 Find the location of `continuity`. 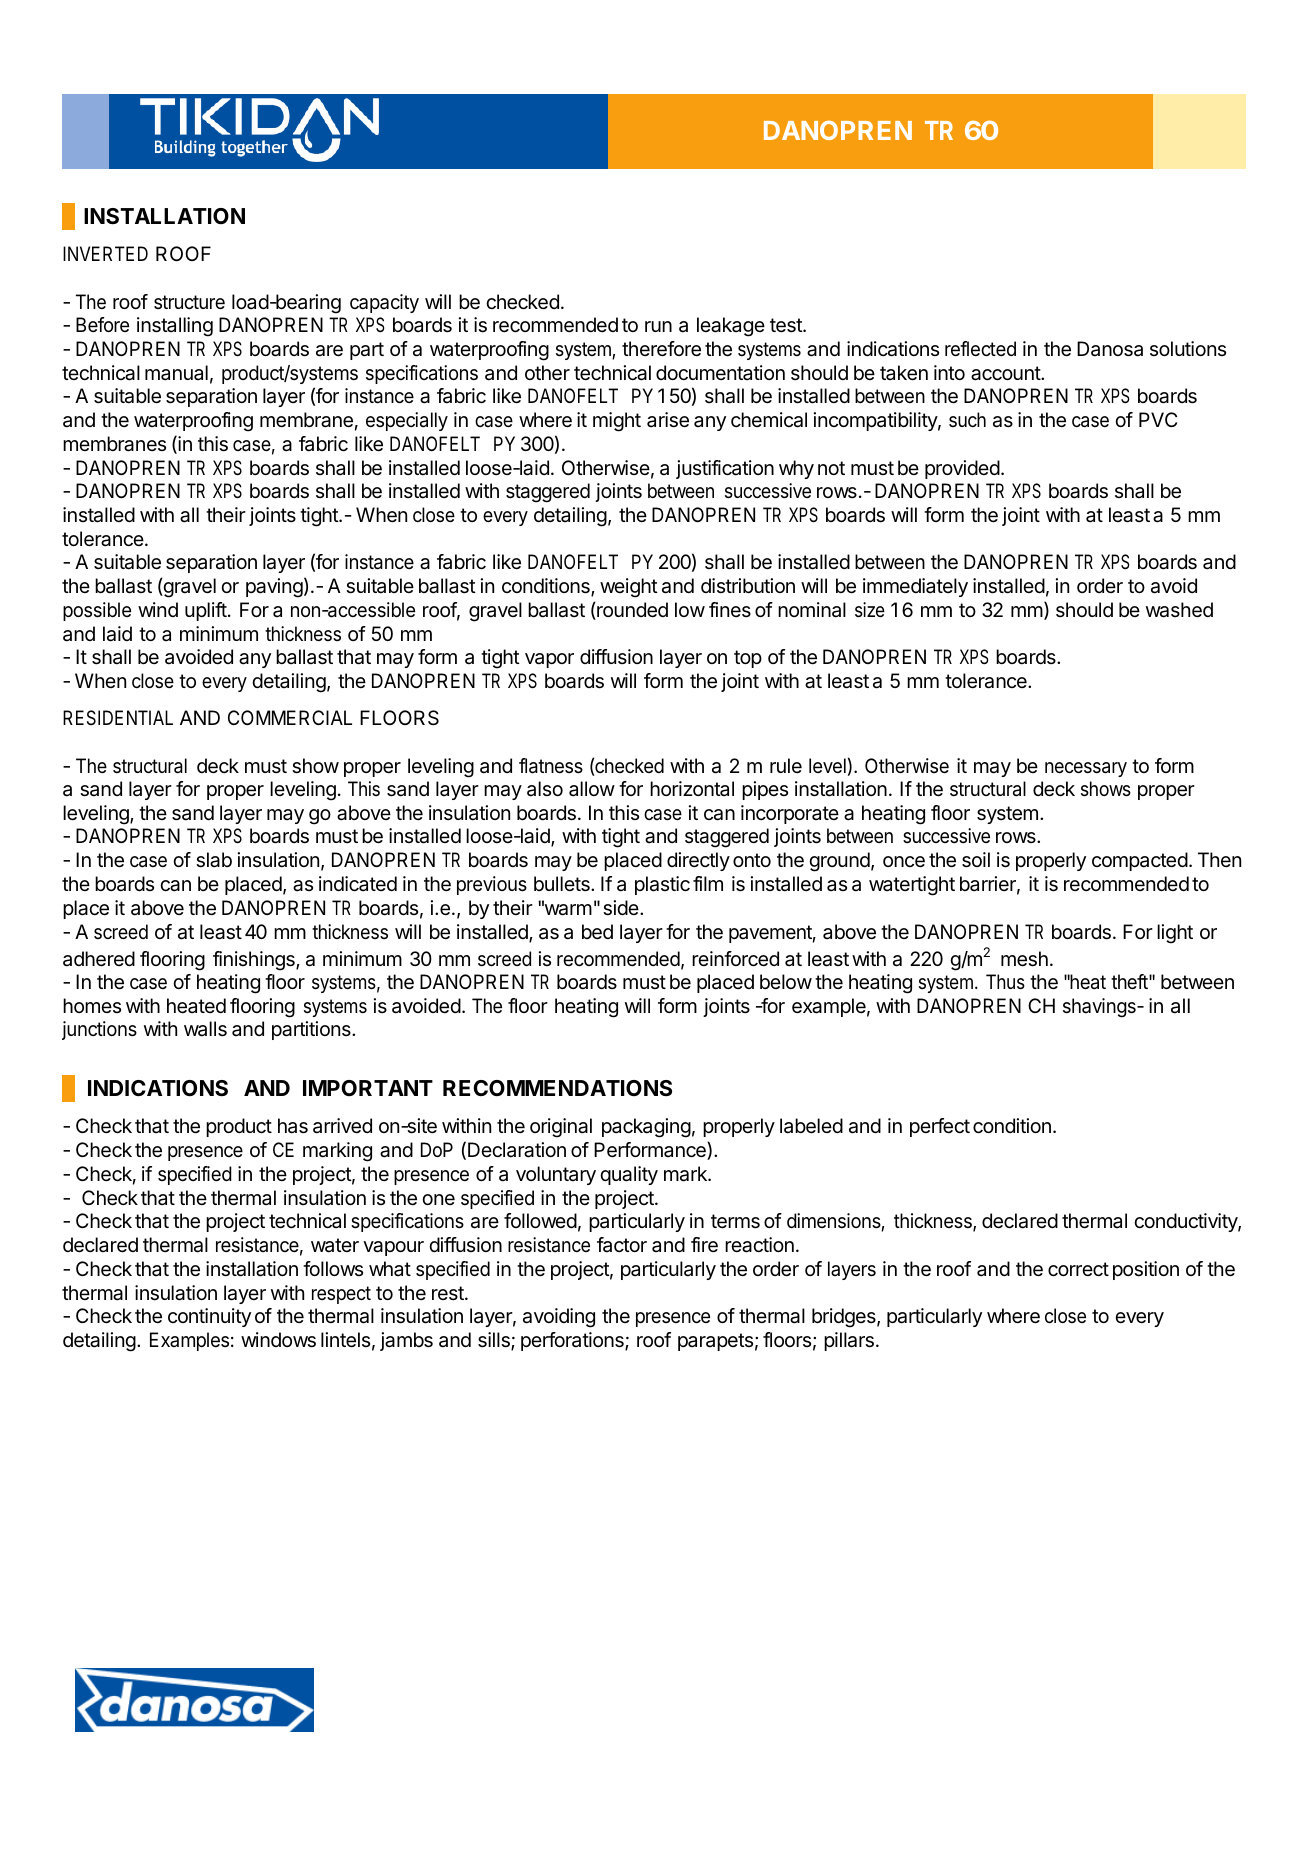

continuity is located at coordinates (209, 1317).
